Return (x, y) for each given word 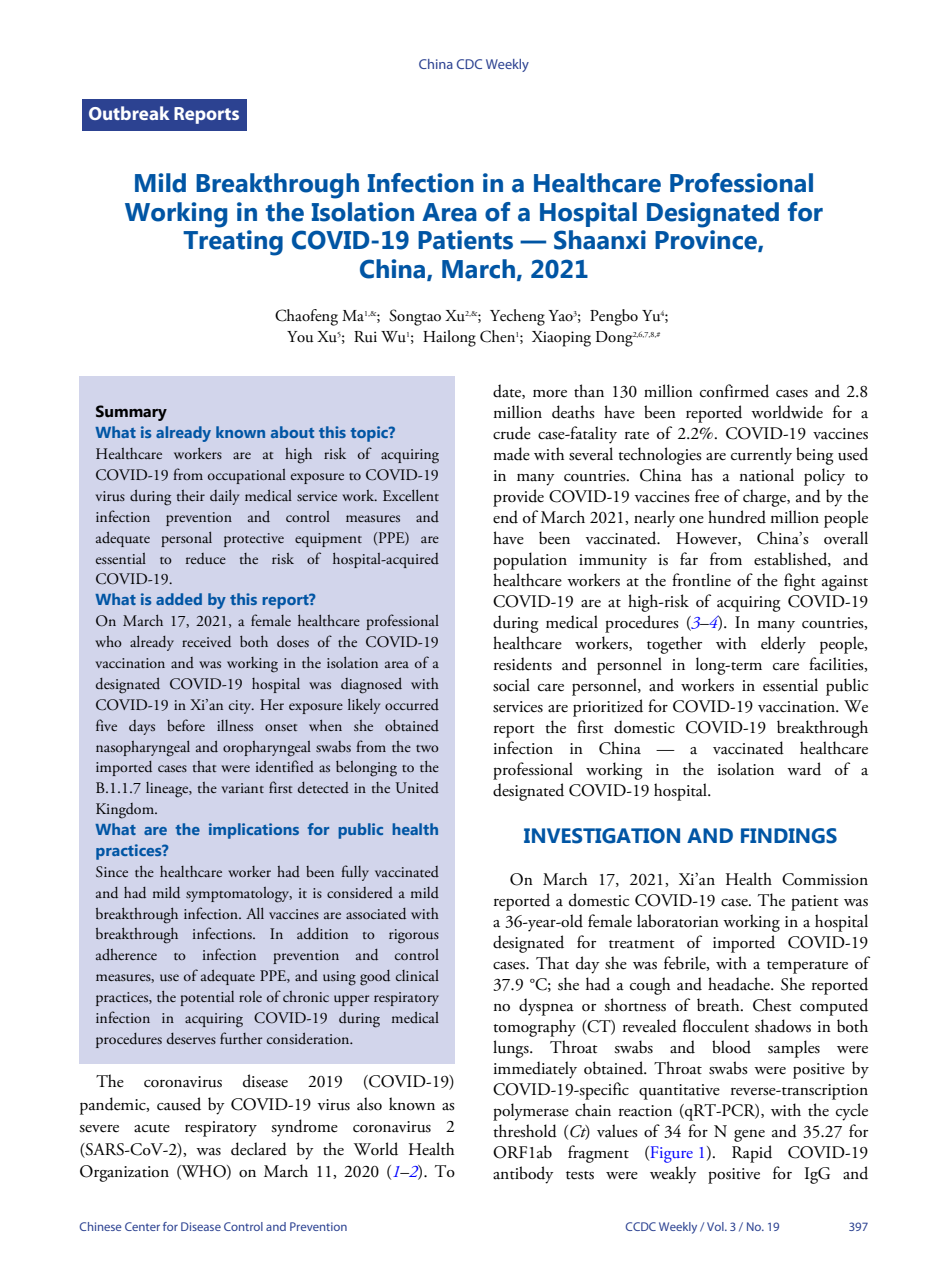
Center (142, 1226)
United (417, 788)
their (191, 495)
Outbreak (129, 113)
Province (707, 241)
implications (254, 831)
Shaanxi (600, 240)
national (767, 475)
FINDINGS (789, 836)
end (505, 517)
